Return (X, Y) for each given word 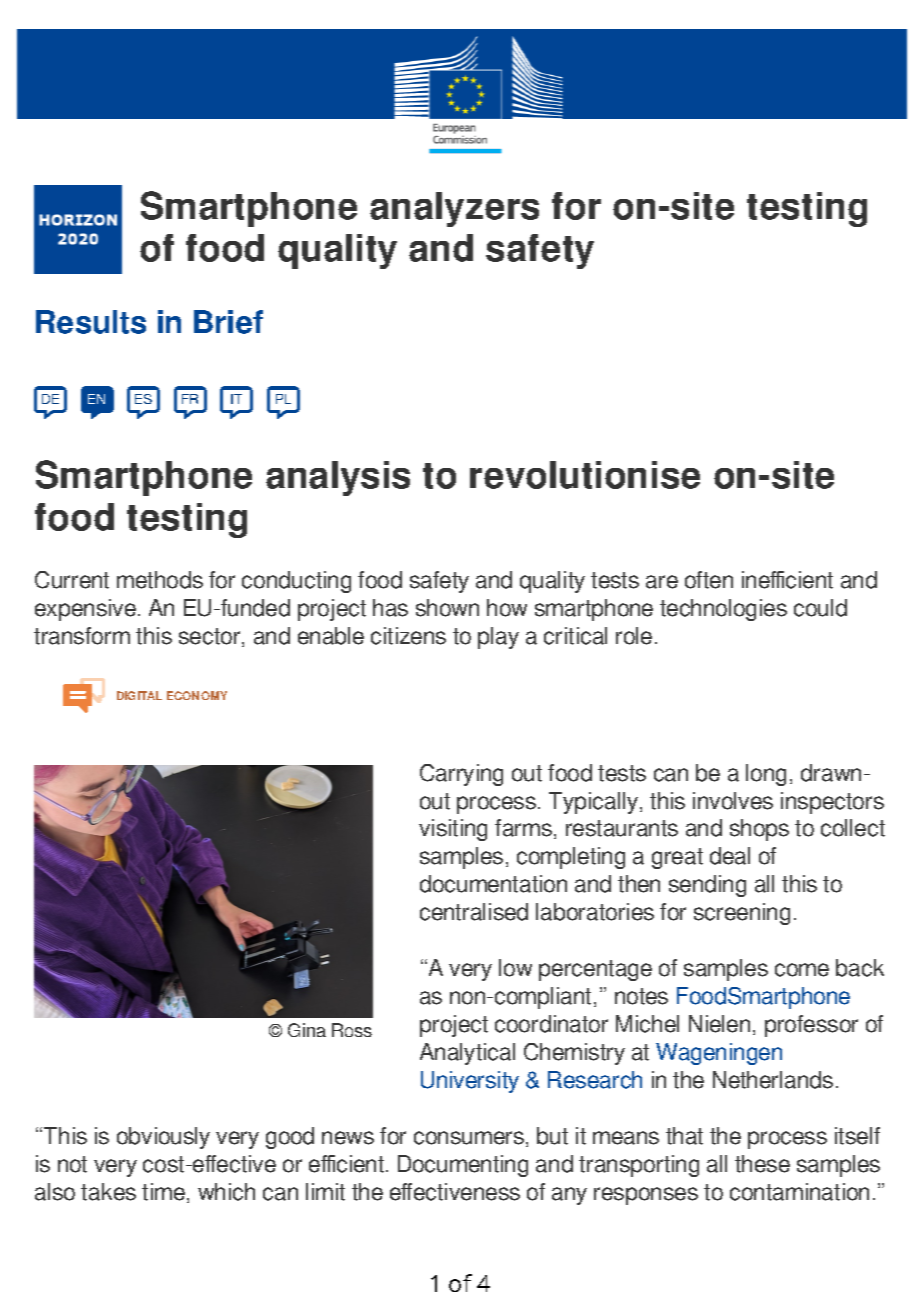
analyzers (454, 209)
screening (742, 914)
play (498, 638)
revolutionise (585, 475)
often (709, 580)
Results (91, 322)
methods (160, 580)
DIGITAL (139, 695)
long (766, 775)
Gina (307, 1030)
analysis (338, 478)
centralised (474, 912)
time (165, 1193)
